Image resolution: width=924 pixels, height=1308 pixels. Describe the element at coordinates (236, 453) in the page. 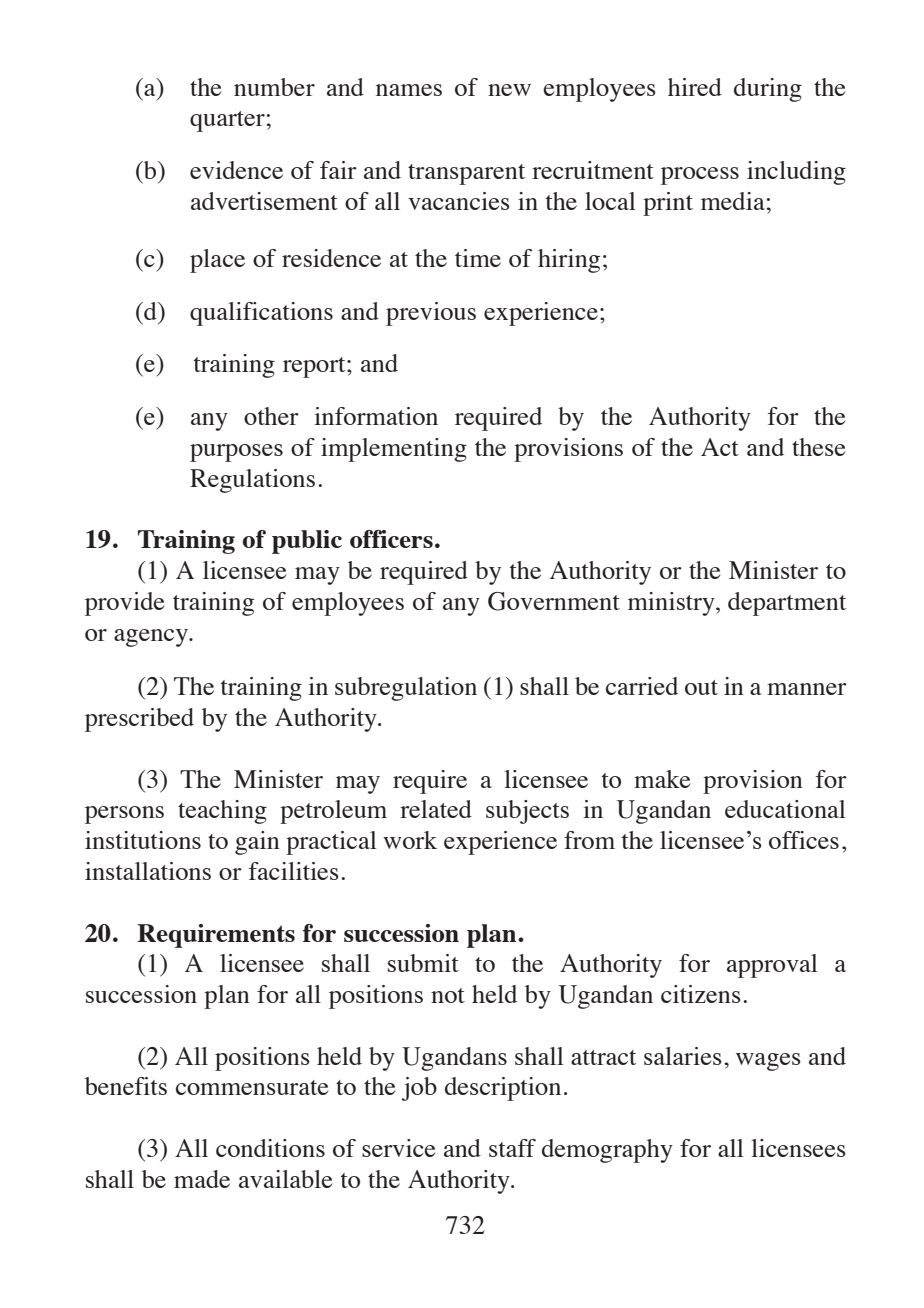

I see `purposes` at that location.
